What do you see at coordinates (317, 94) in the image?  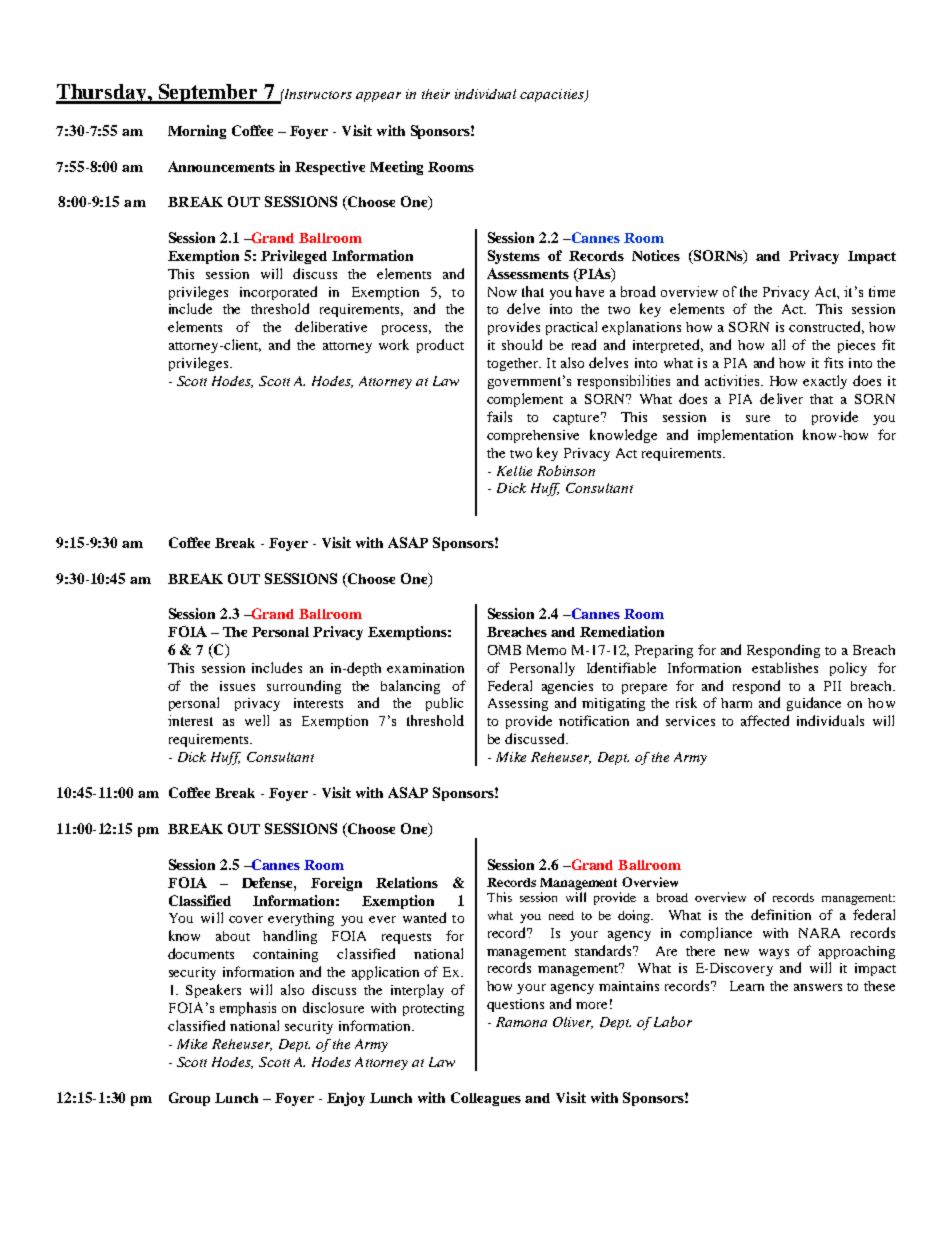 I see `Instructors` at bounding box center [317, 94].
